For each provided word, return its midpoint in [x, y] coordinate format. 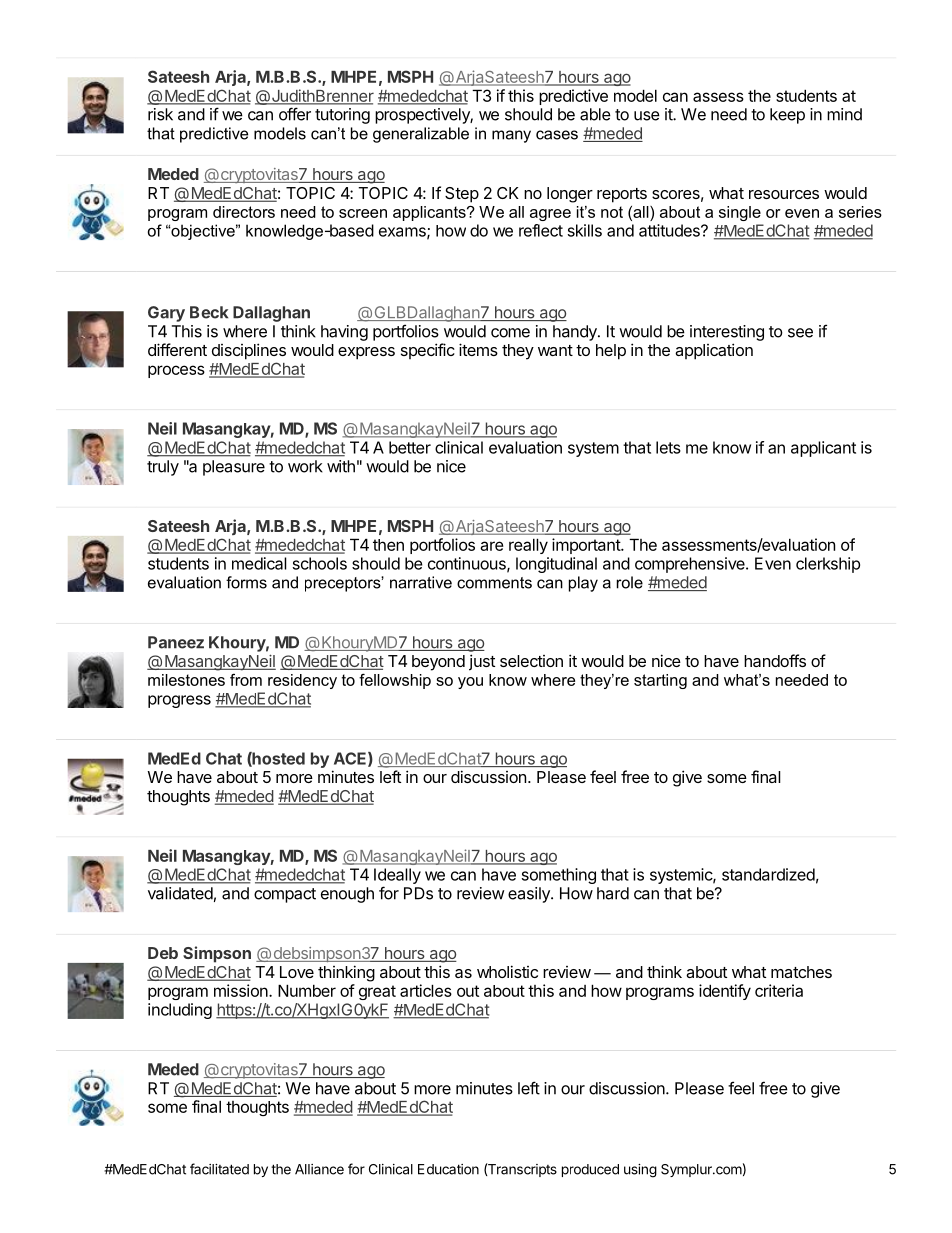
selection [531, 661]
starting [660, 681]
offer [295, 114]
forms [246, 582]
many [511, 136]
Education [448, 1169]
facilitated [219, 1169]
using [640, 1171]
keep [787, 116]
